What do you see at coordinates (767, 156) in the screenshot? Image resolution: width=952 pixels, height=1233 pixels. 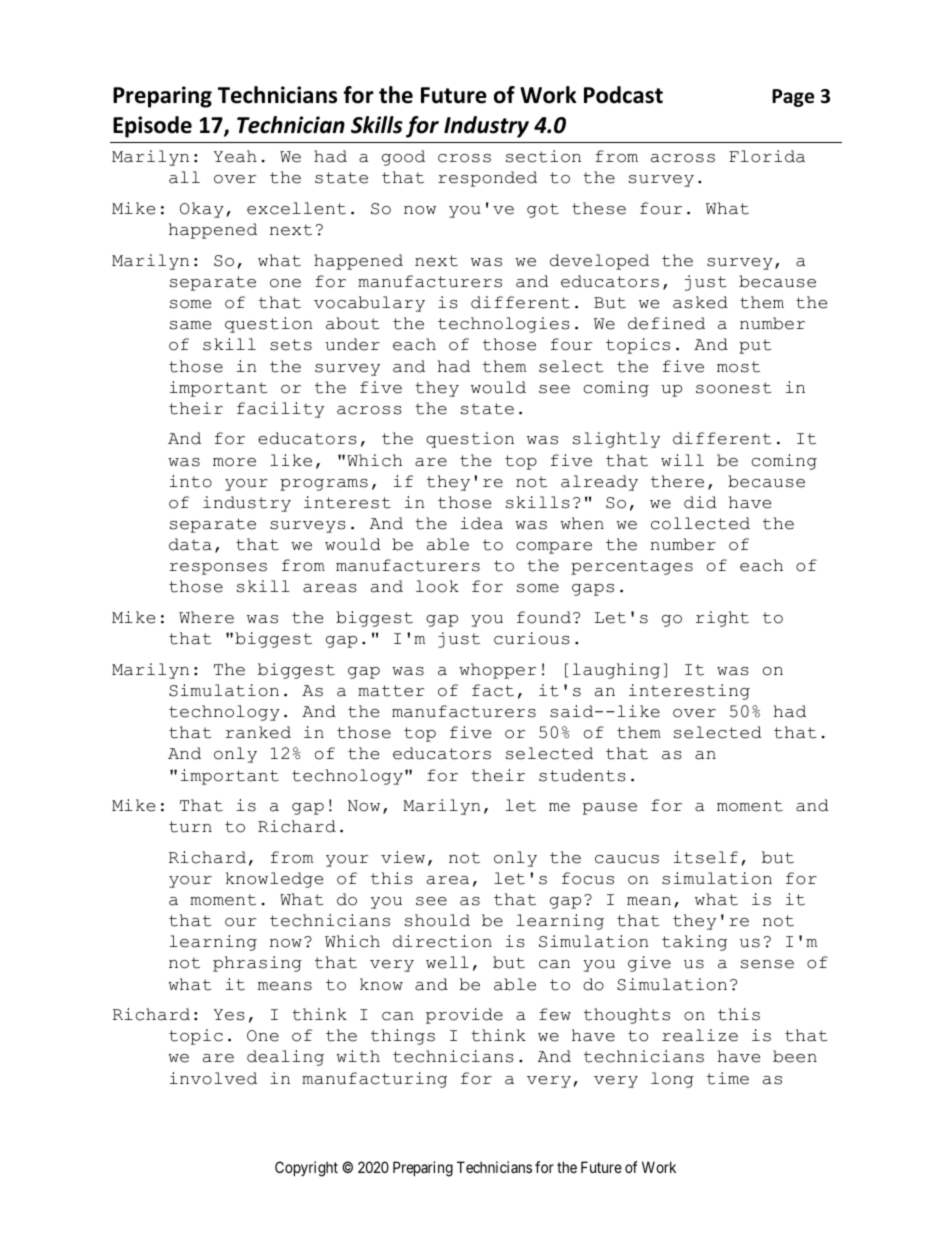 I see `Florida` at bounding box center [767, 156].
